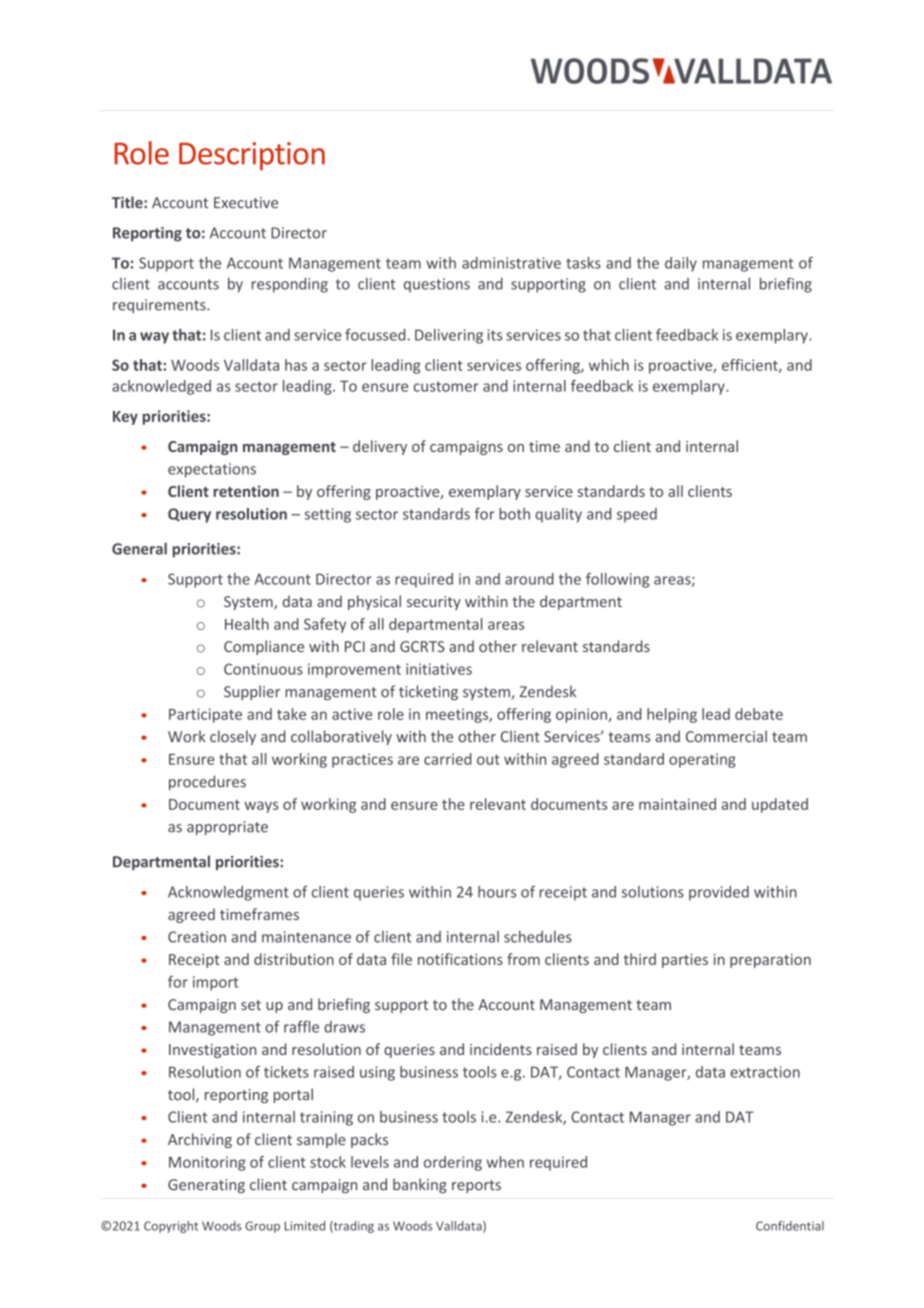 The width and height of the screenshot is (924, 1308). I want to click on expectations, so click(212, 470).
